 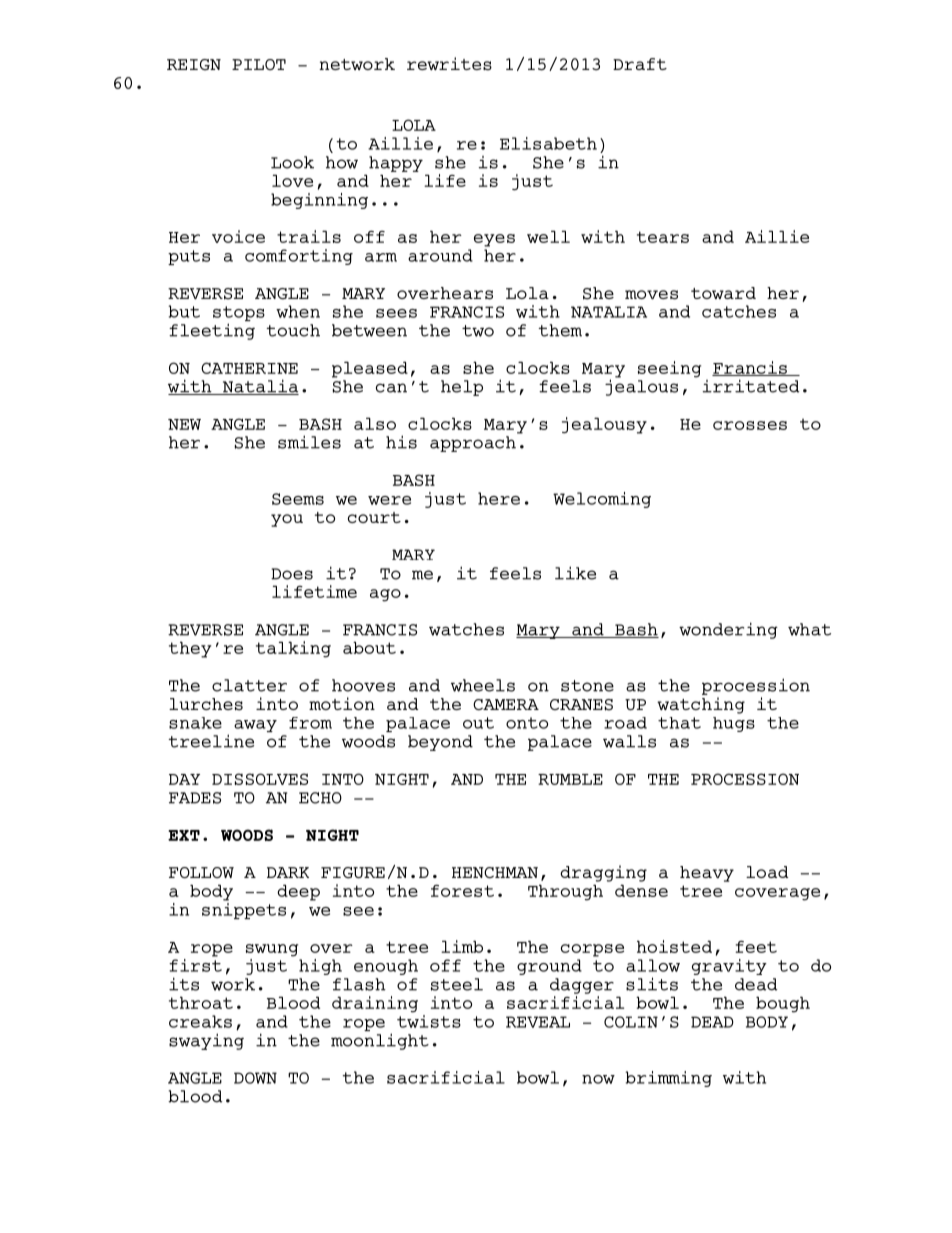 What do you see at coordinates (640, 64) in the image?
I see `Draft` at bounding box center [640, 64].
